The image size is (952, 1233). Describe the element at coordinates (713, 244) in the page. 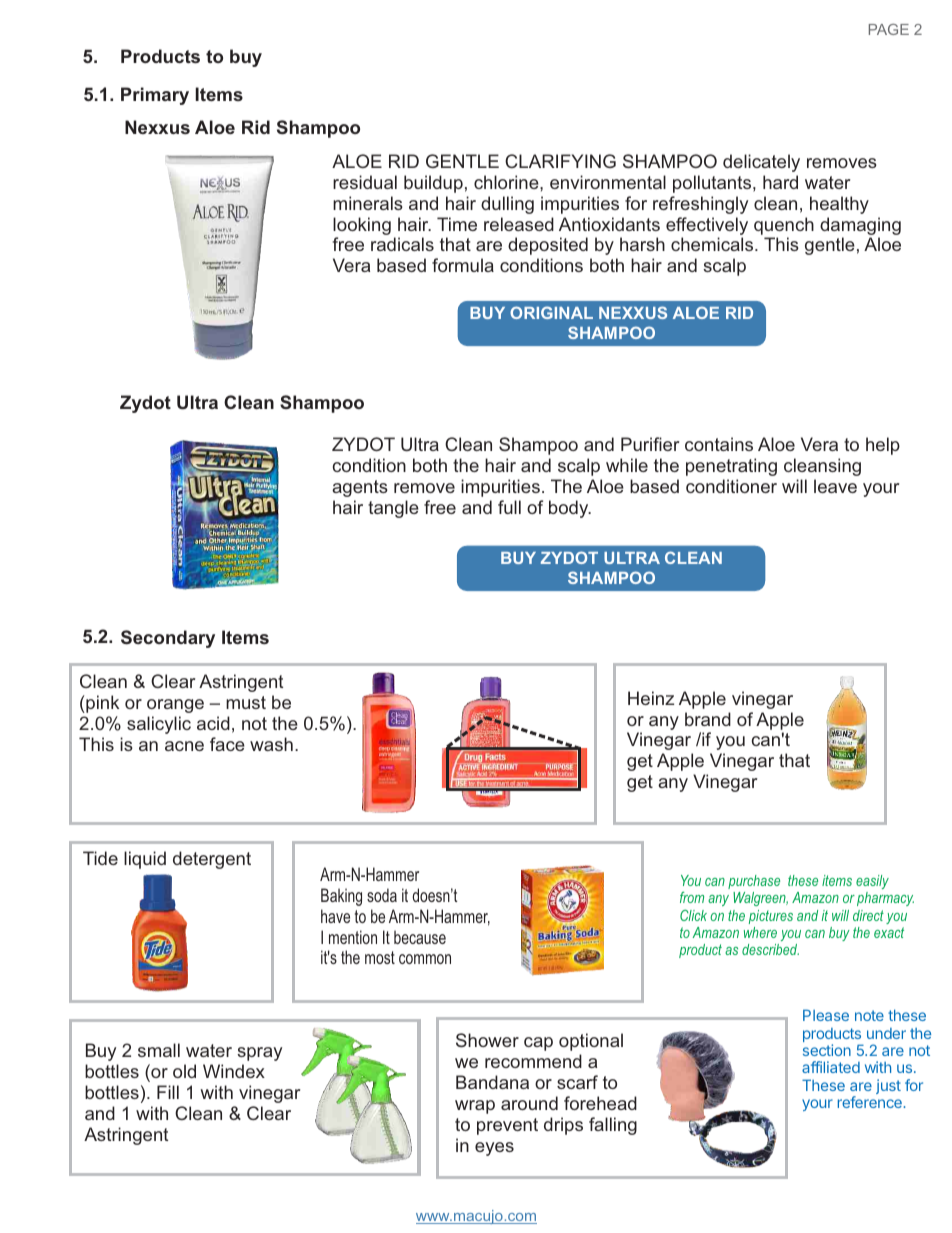

I see `chemicals` at that location.
